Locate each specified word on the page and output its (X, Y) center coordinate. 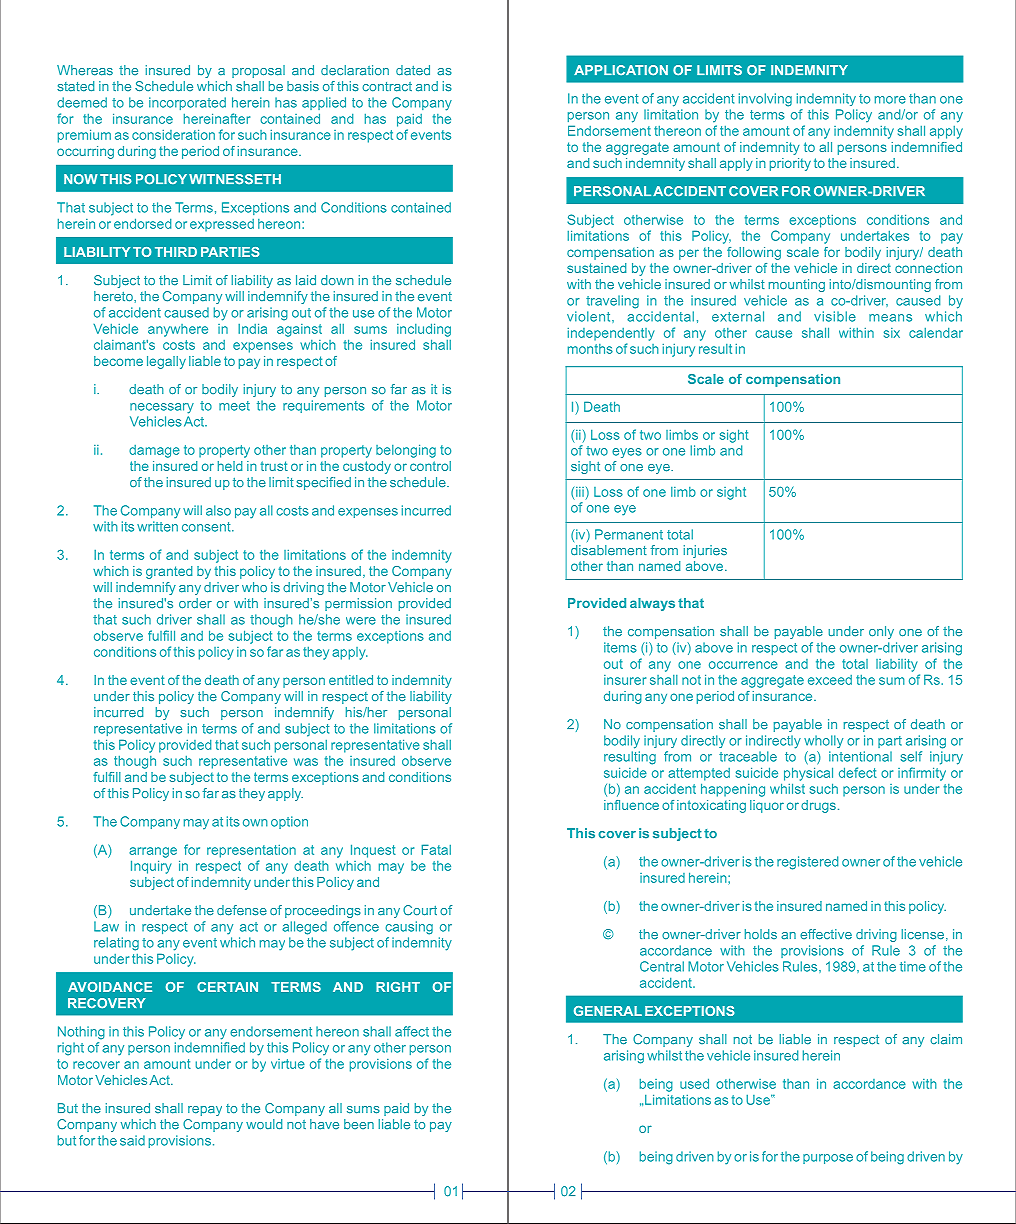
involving (765, 100)
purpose (828, 1159)
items (620, 647)
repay (205, 1111)
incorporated (187, 103)
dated (413, 70)
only (881, 632)
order (195, 603)
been (359, 1124)
